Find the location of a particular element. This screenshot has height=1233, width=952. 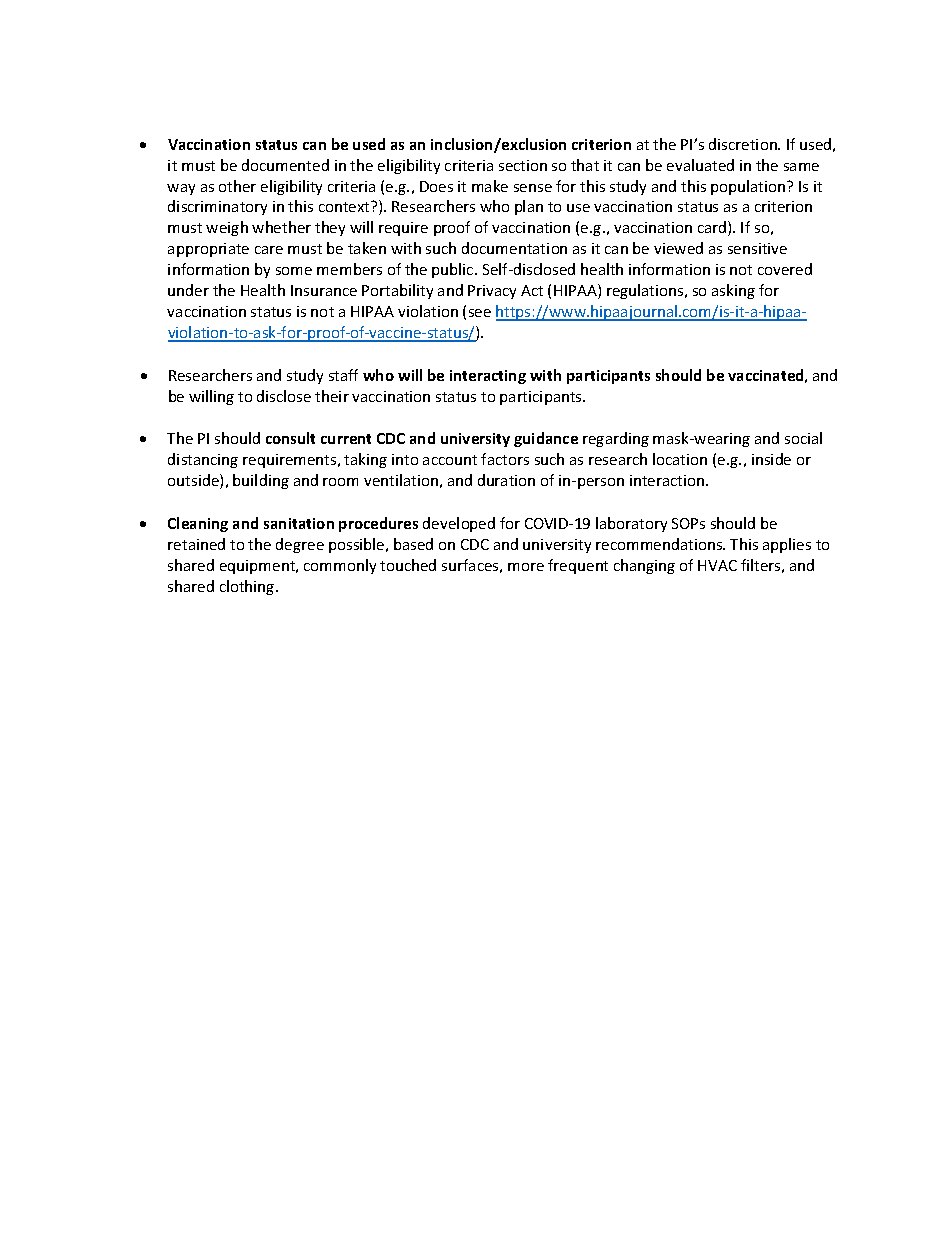

staff is located at coordinates (343, 375).
